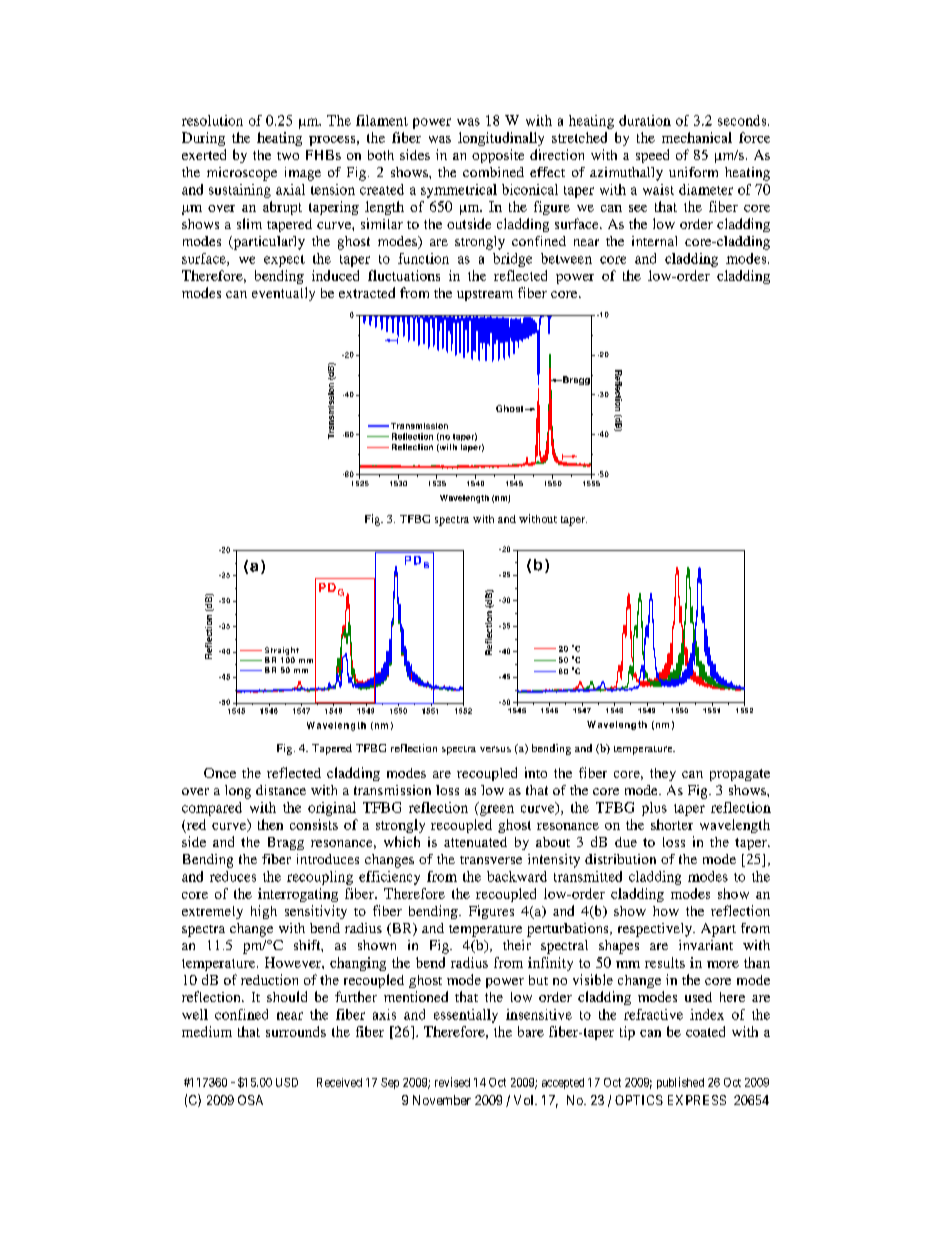  What do you see at coordinates (718, 930) in the image?
I see `Apart` at bounding box center [718, 930].
